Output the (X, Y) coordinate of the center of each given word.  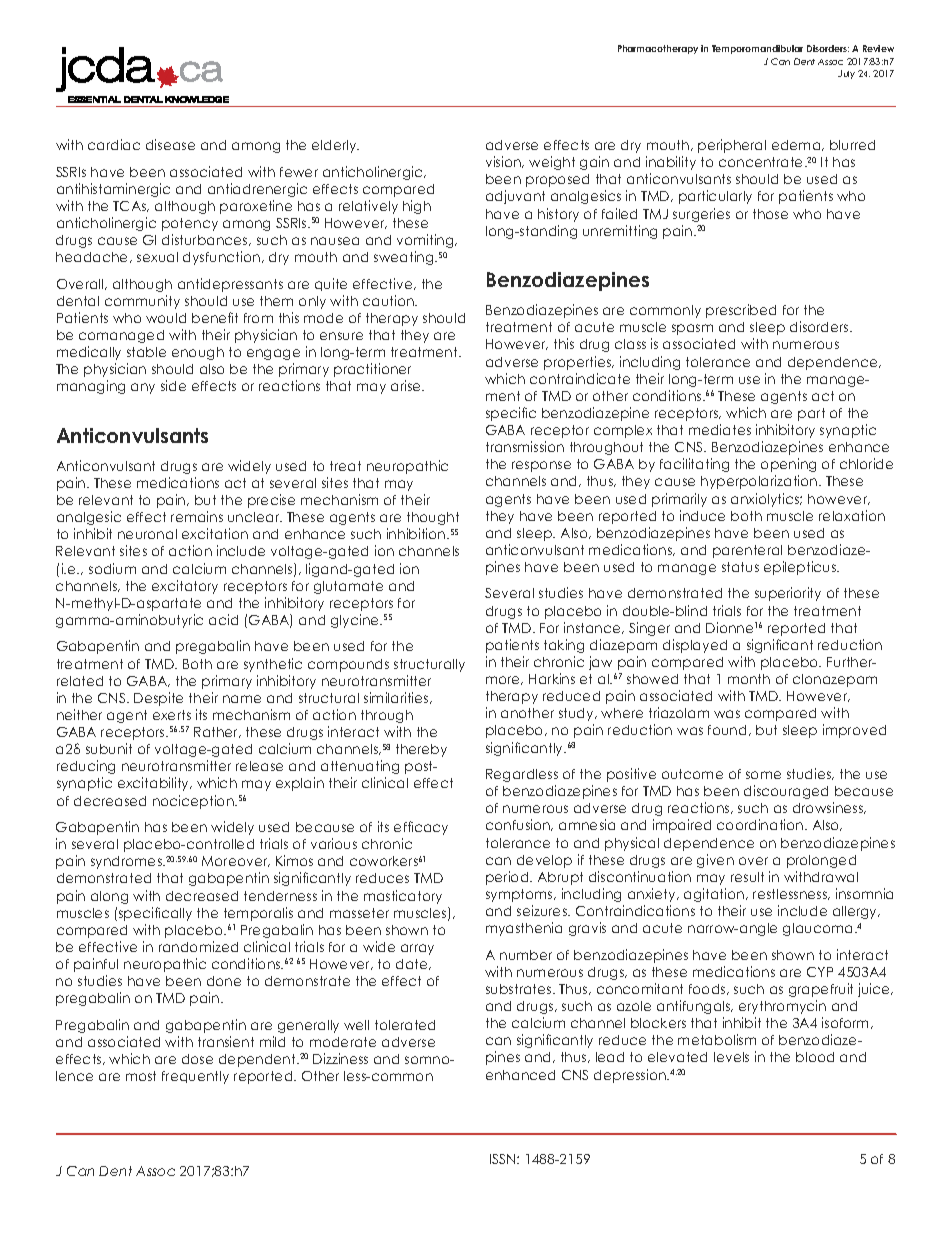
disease (170, 144)
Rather (217, 732)
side (173, 385)
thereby (421, 750)
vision (504, 162)
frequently (195, 1077)
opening (788, 465)
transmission (525, 446)
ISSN (504, 1159)
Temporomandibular (757, 49)
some (763, 775)
